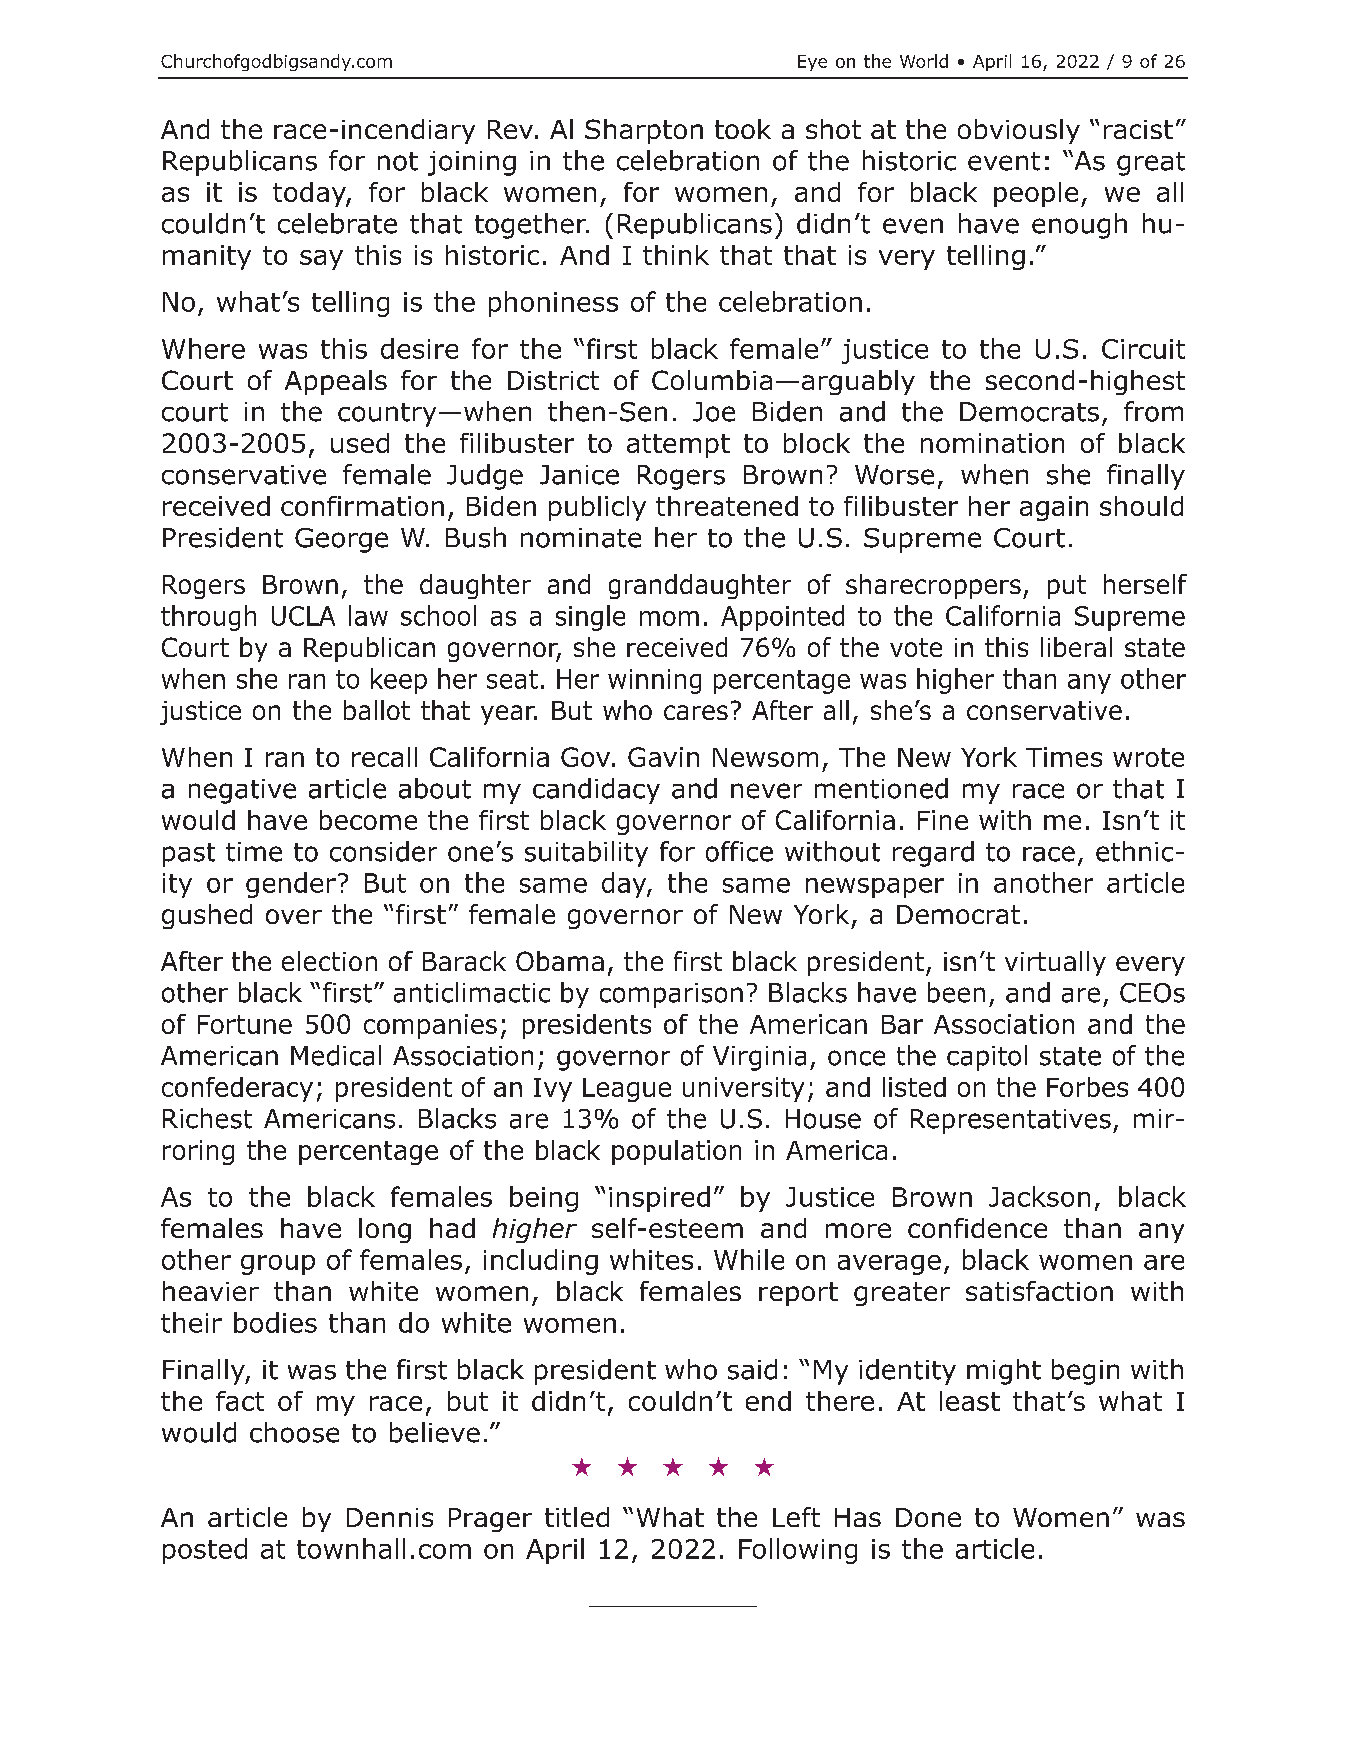  What do you see at coordinates (390, 1517) in the screenshot?
I see `Dennis` at bounding box center [390, 1517].
